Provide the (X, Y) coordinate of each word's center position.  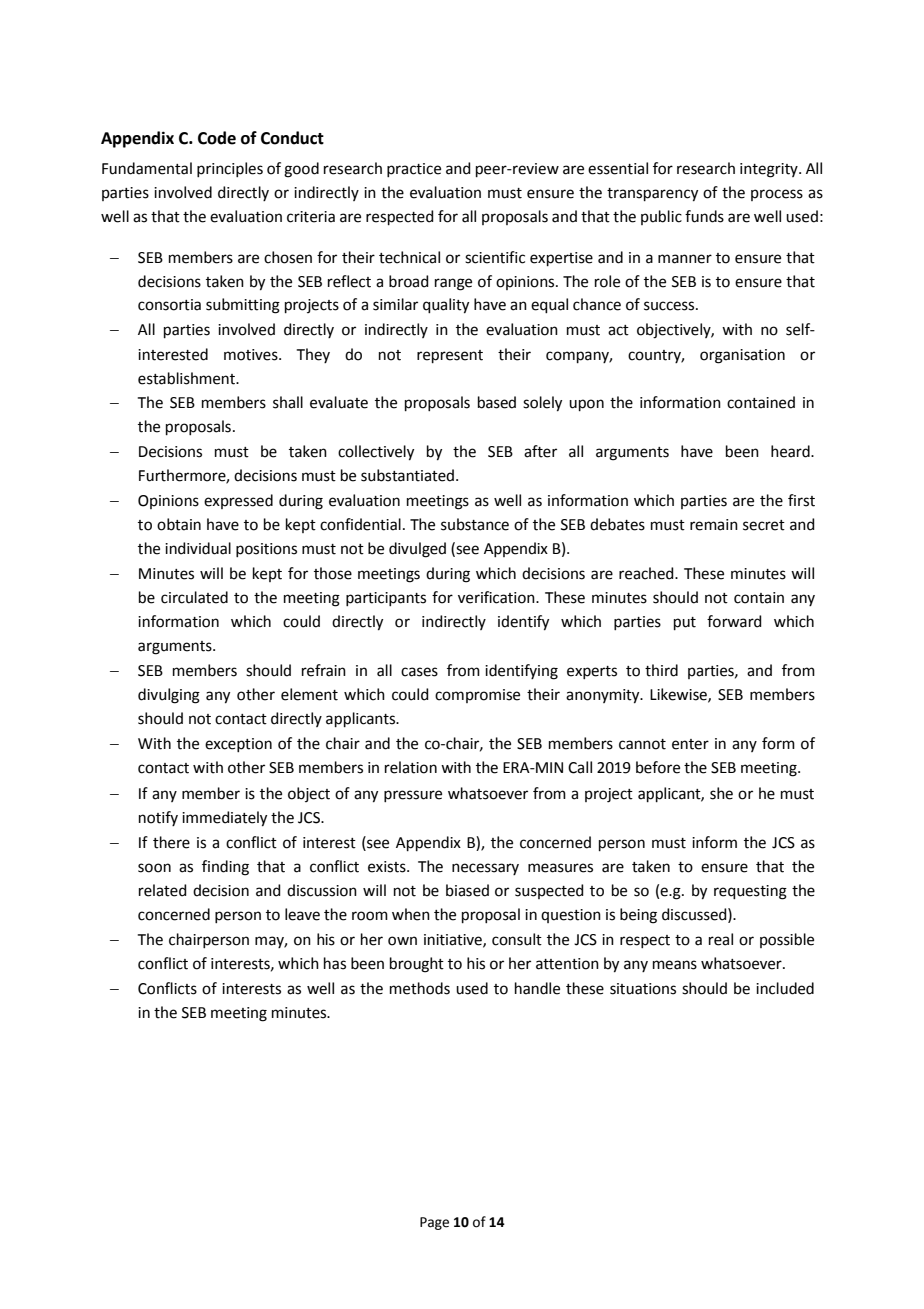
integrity (770, 170)
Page (434, 1223)
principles (230, 169)
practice (414, 170)
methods (420, 988)
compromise (477, 696)
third (661, 670)
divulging (169, 696)
